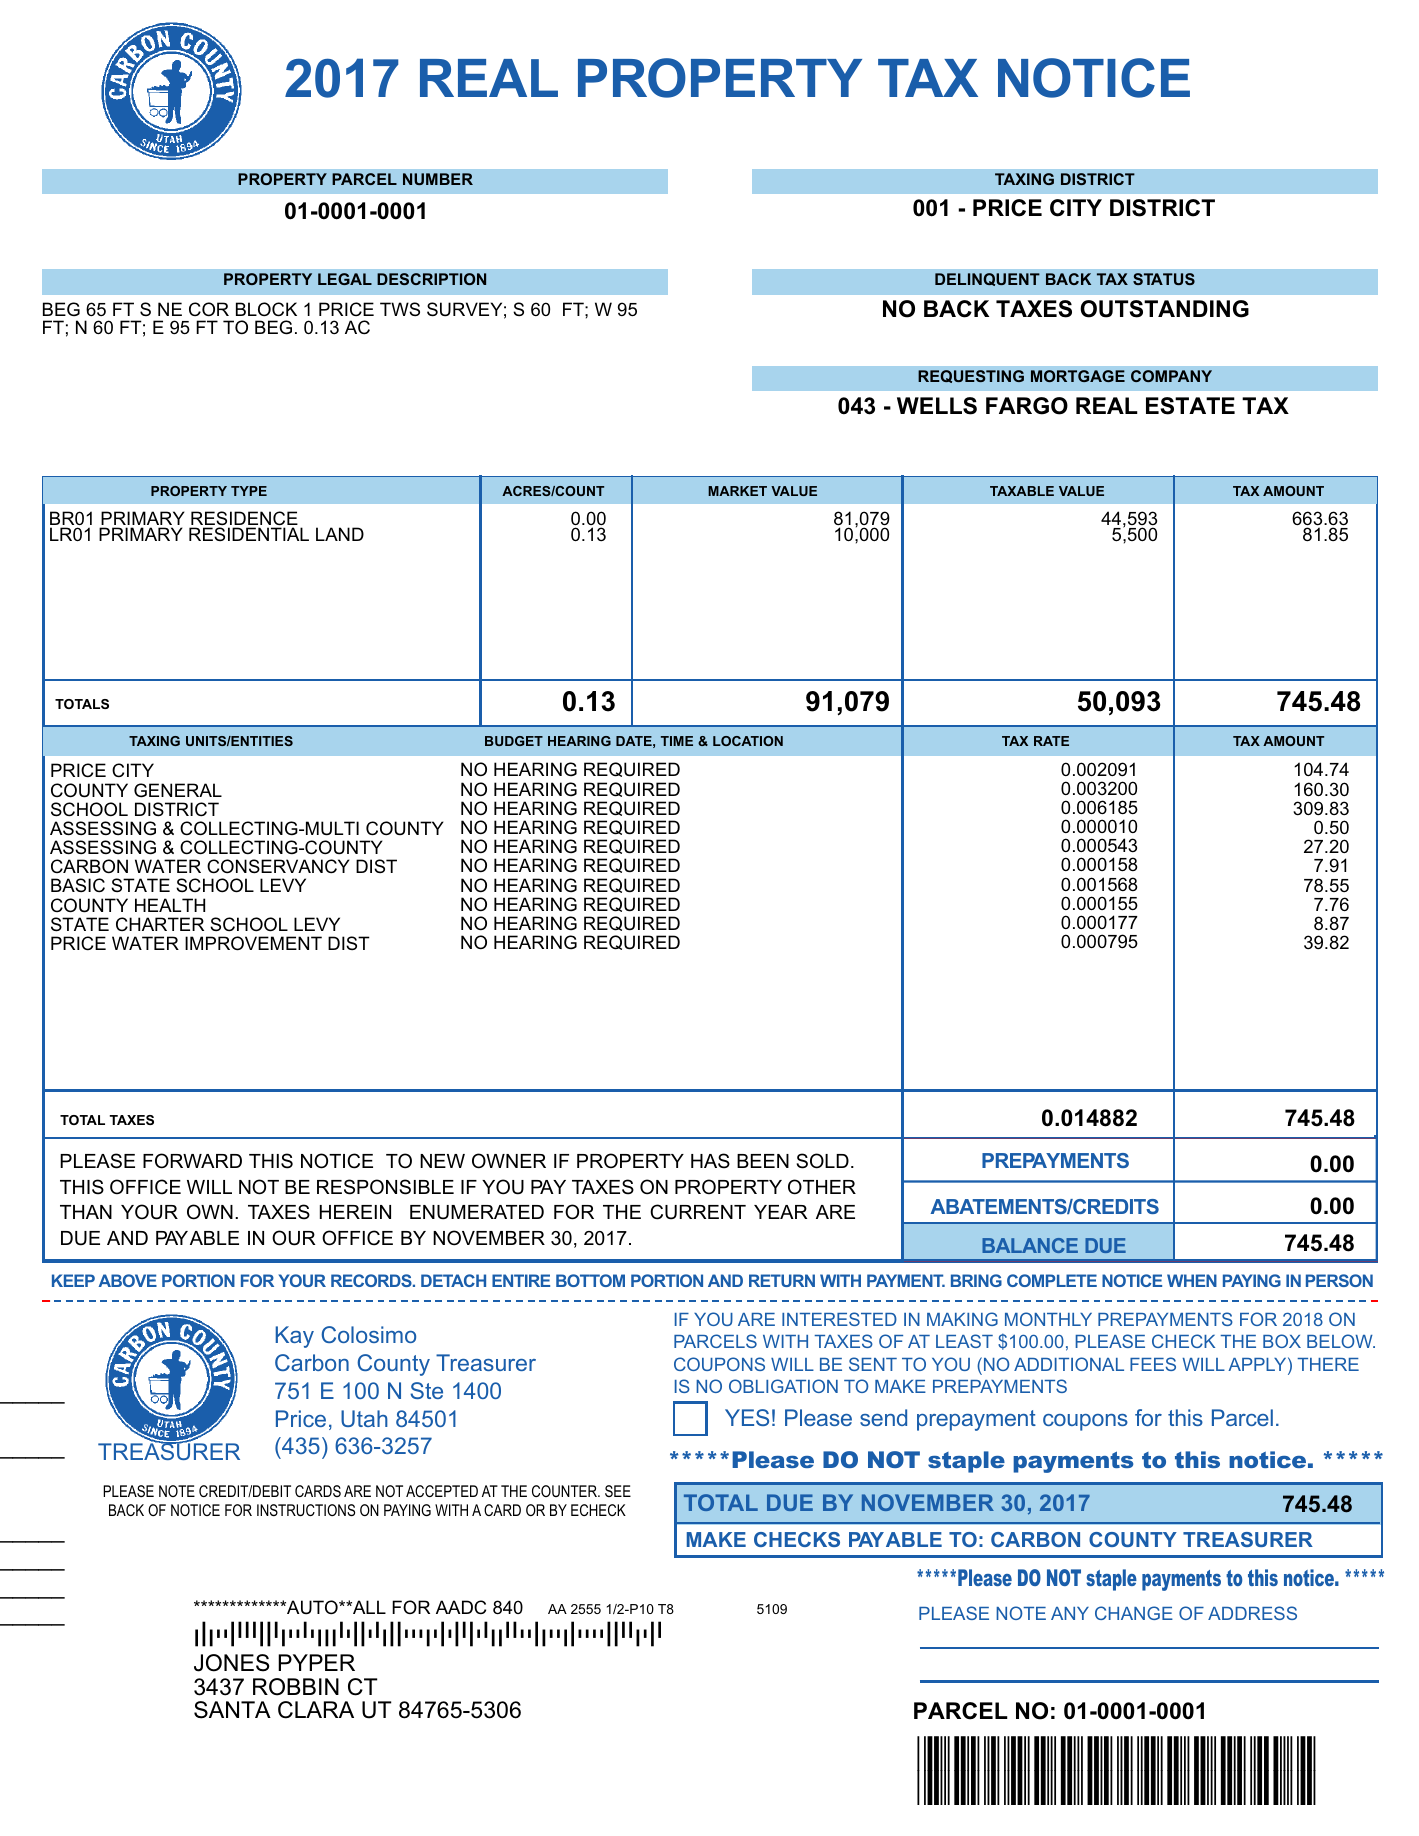 This screenshot has width=1419, height=1836. I want to click on WHEN, so click(1192, 1280).
